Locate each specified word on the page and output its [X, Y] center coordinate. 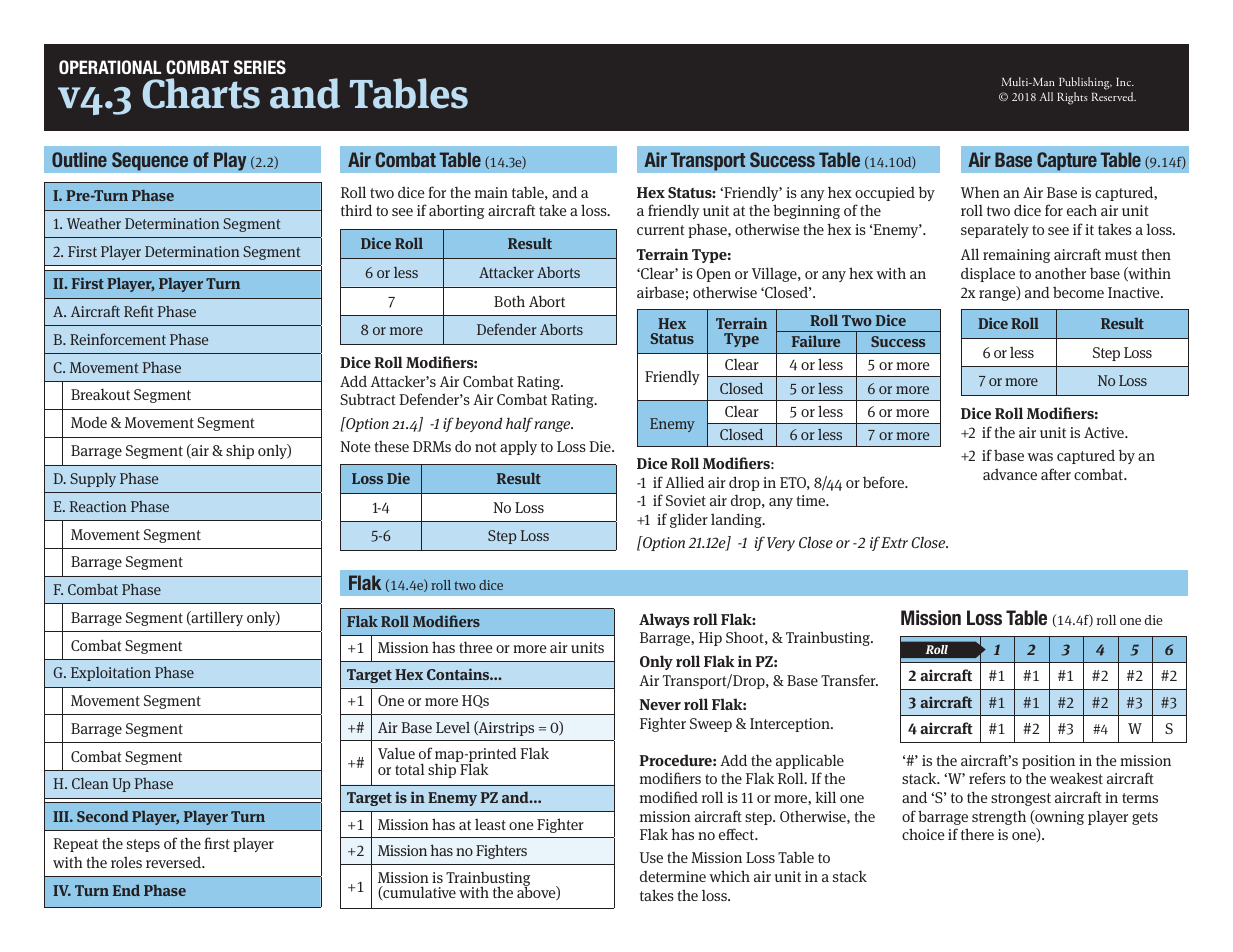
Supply [93, 479]
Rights [1072, 98]
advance [1010, 474]
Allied [684, 482]
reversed [175, 862]
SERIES [260, 67]
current [661, 230]
